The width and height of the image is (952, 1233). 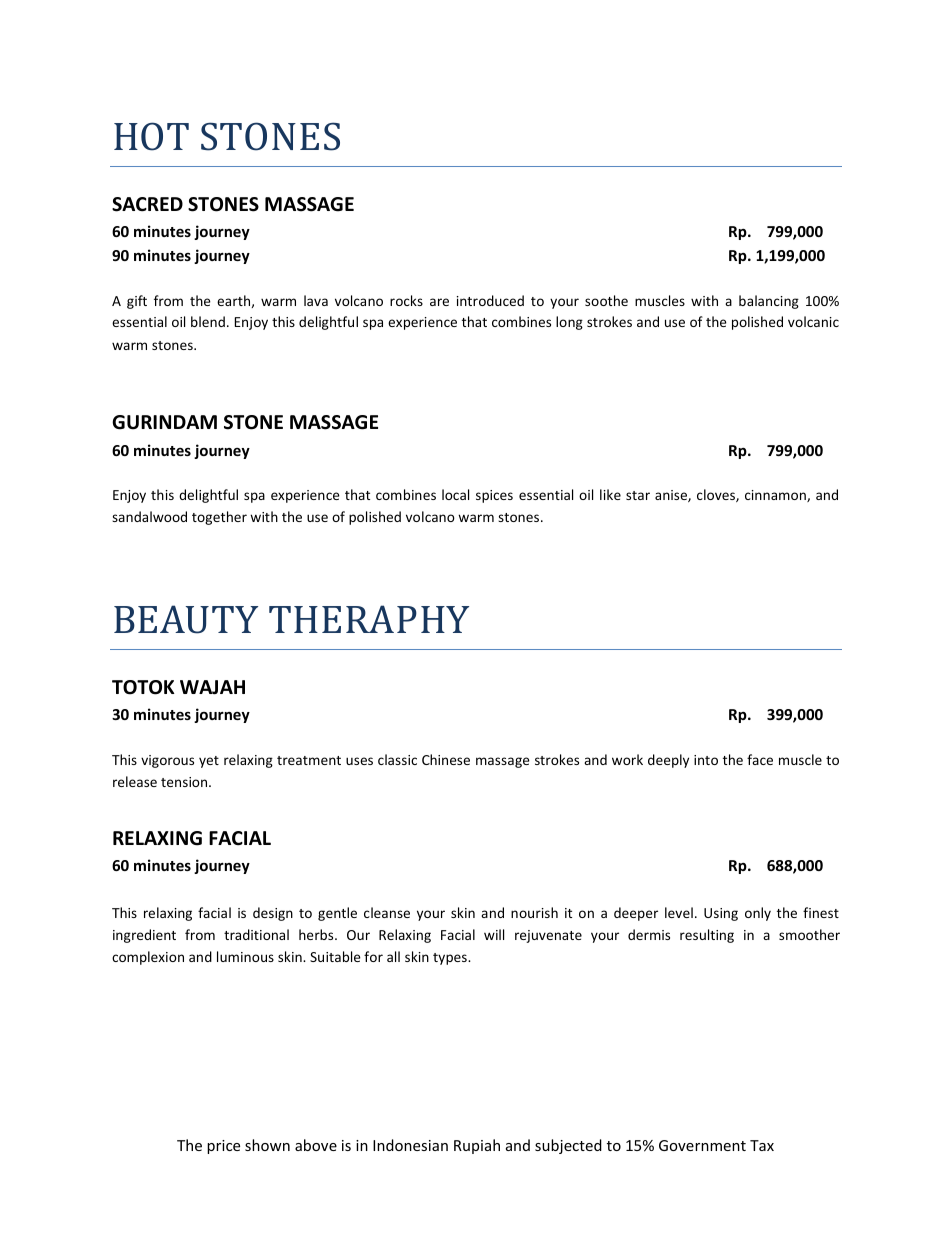 What do you see at coordinates (151, 136) in the image?
I see `HOT` at bounding box center [151, 136].
